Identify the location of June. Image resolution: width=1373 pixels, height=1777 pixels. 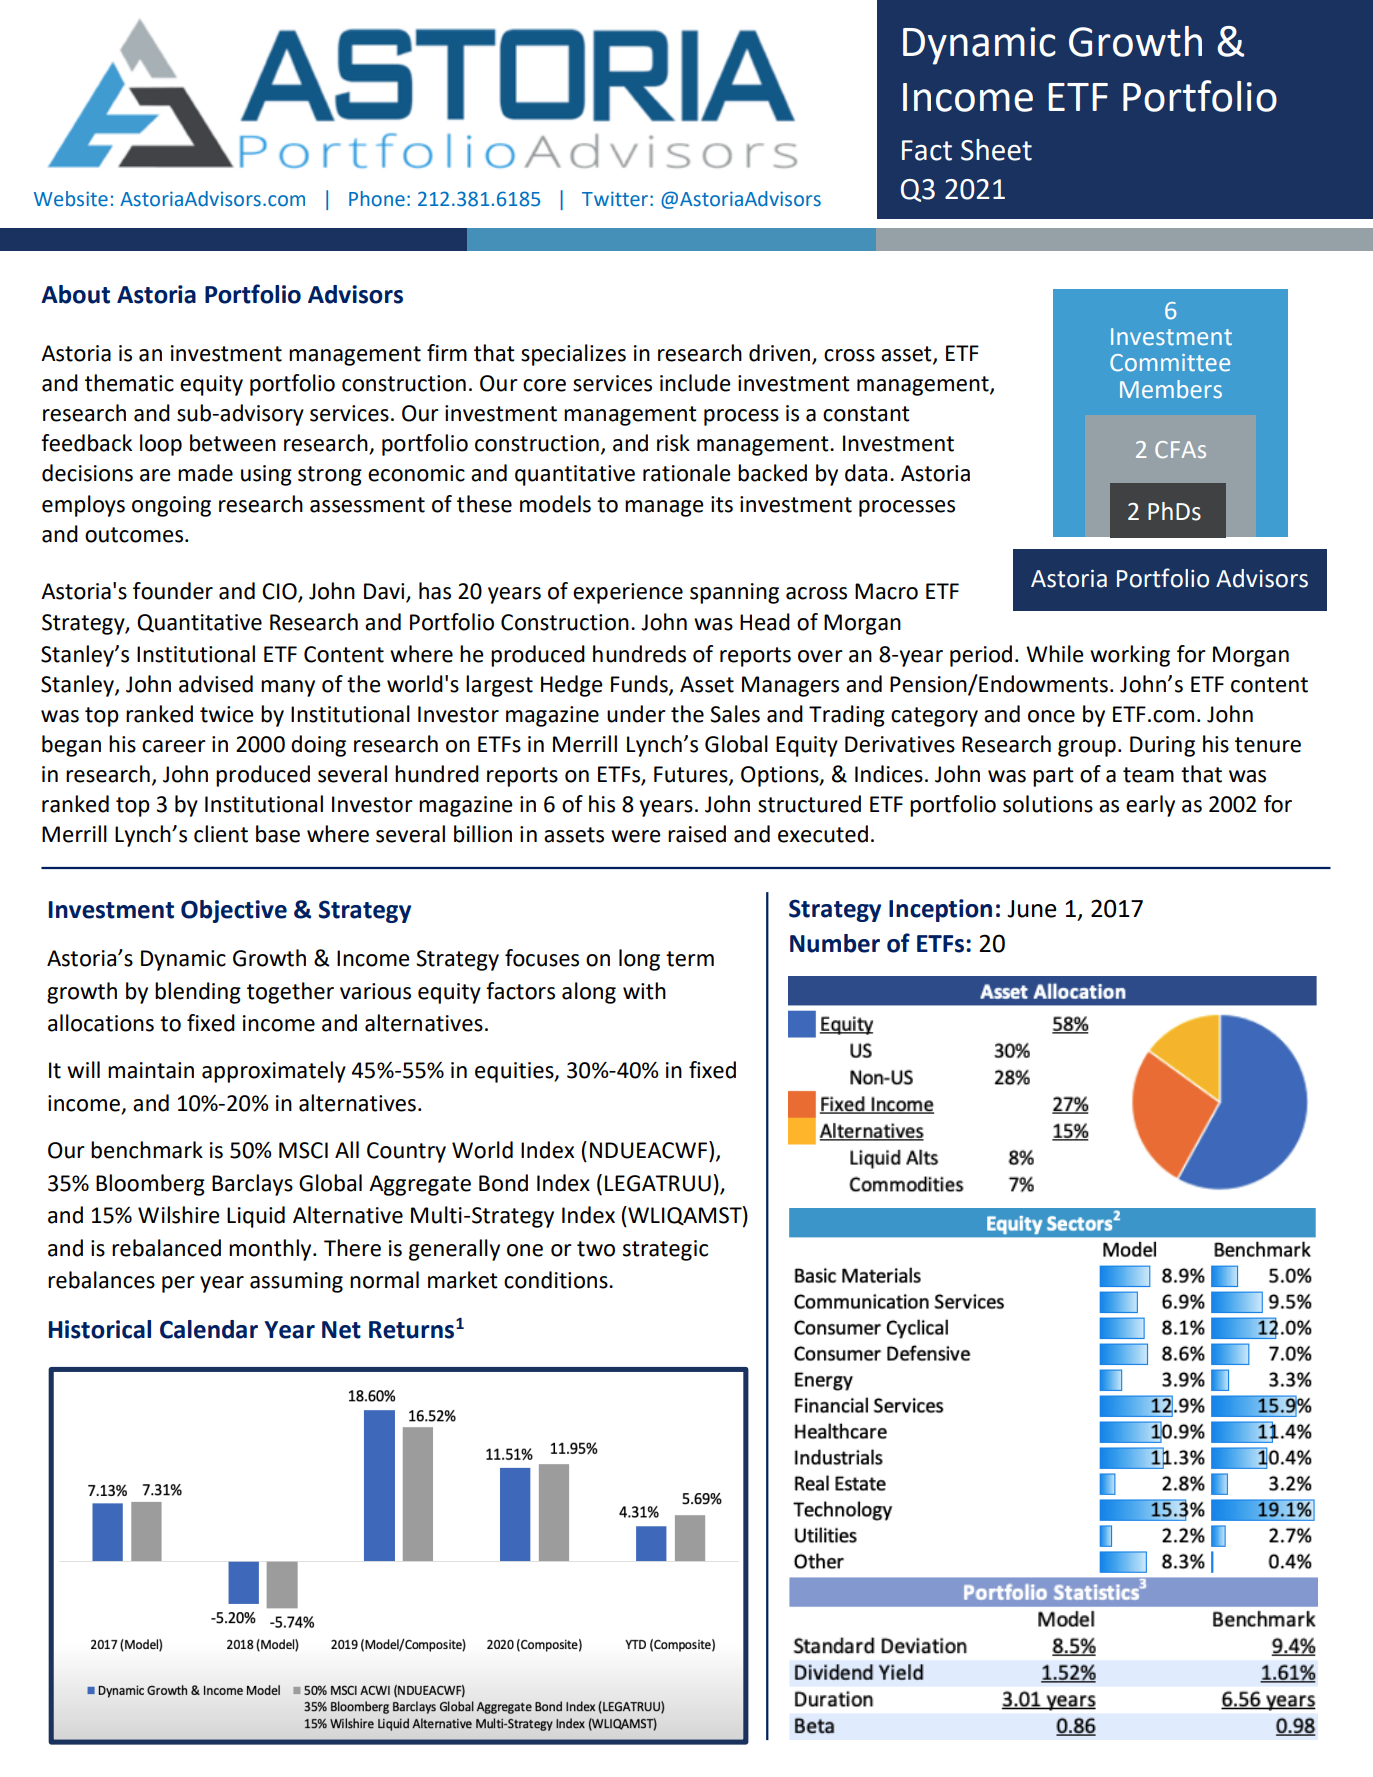
(1032, 909).
